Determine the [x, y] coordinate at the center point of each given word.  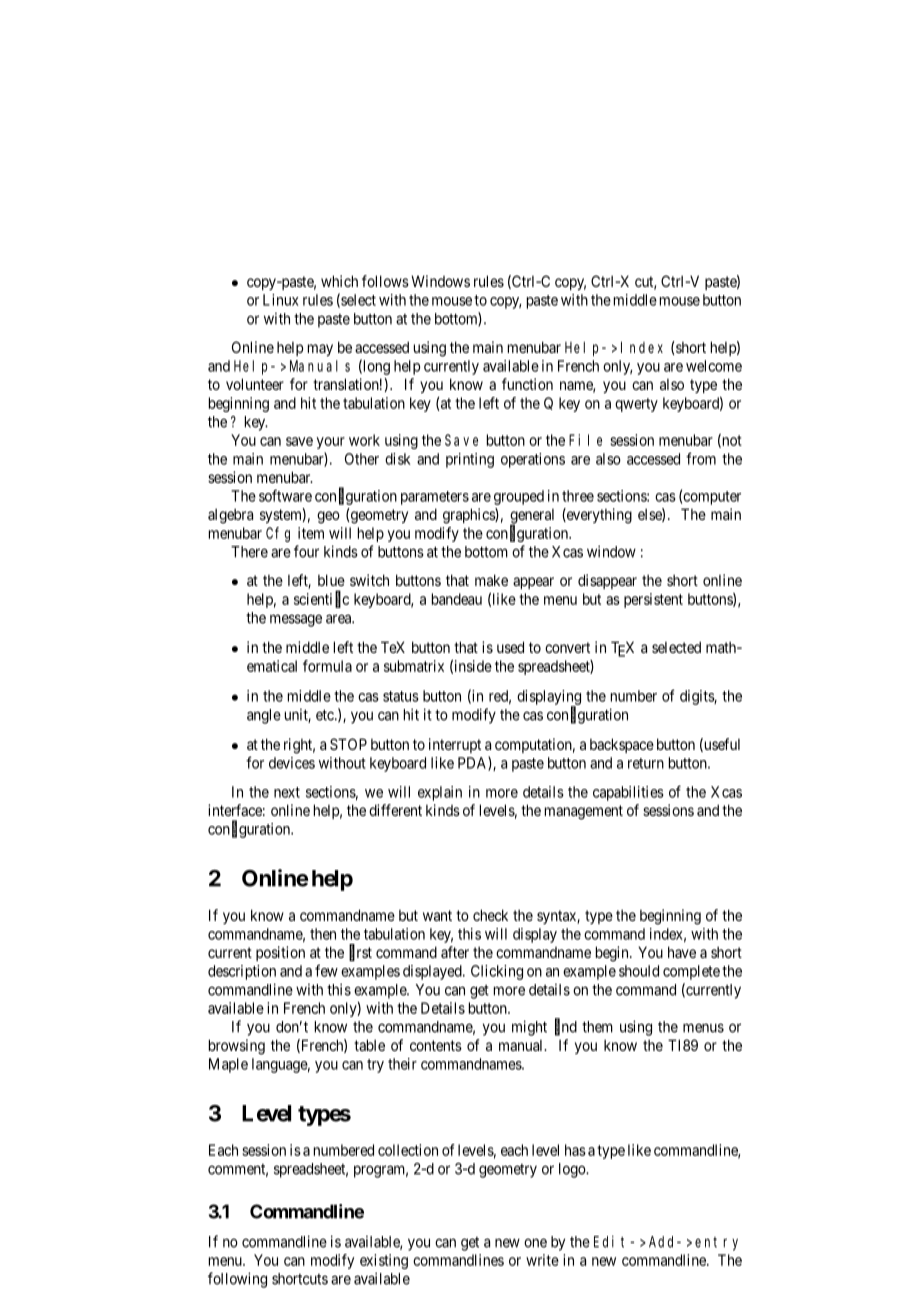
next [287, 792]
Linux [281, 300]
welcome [714, 366]
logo [573, 1170]
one [535, 1243]
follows [385, 281]
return [646, 763]
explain [440, 793]
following [237, 1280]
